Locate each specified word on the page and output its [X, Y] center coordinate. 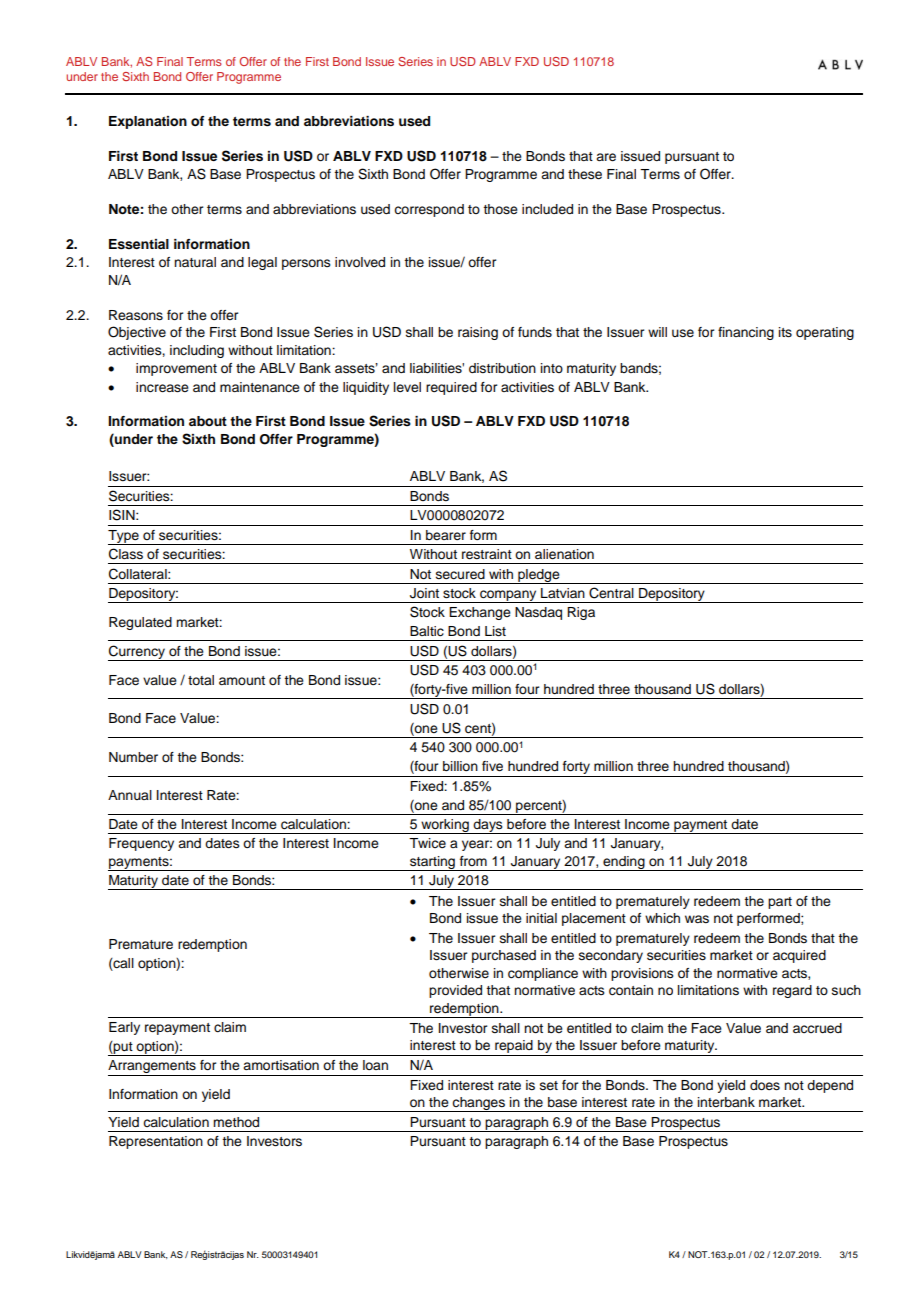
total [201, 680]
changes [479, 1104]
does [765, 1085]
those [500, 209]
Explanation [148, 122]
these [585, 174]
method [236, 1122]
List [495, 631]
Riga [581, 613]
